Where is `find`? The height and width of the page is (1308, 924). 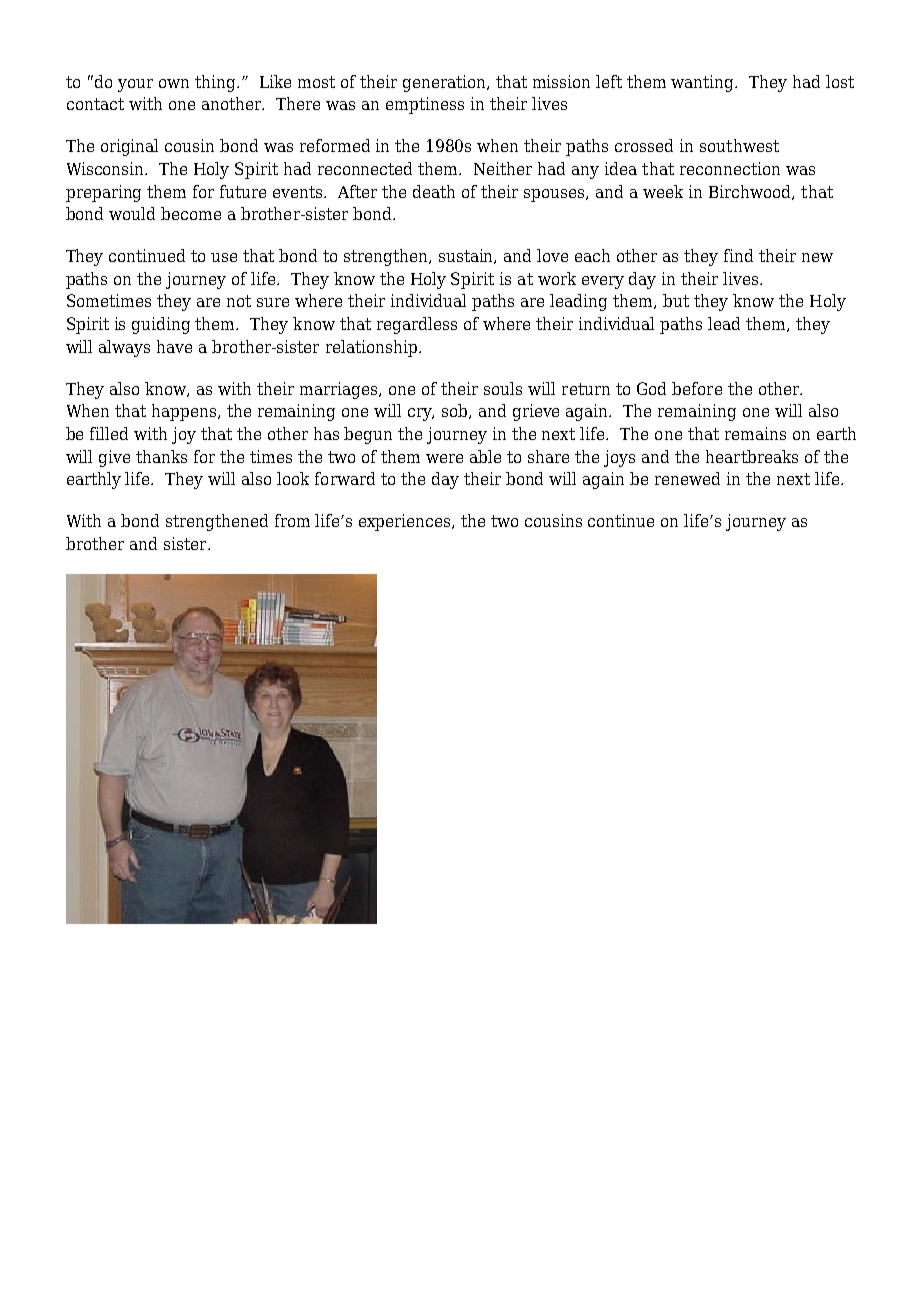
find is located at coordinates (738, 255).
